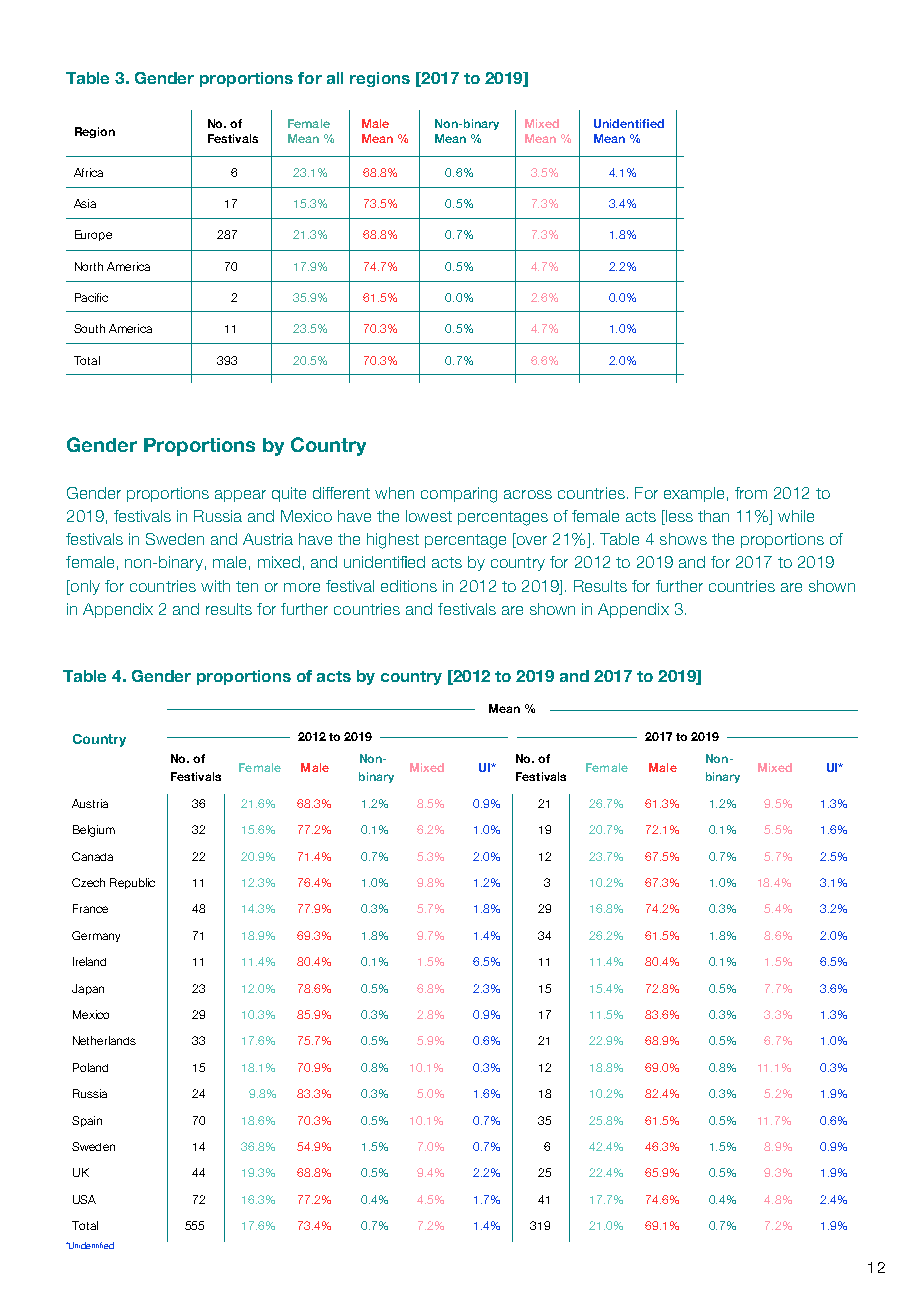 The height and width of the screenshot is (1308, 924). What do you see at coordinates (87, 1121) in the screenshot?
I see `Spain` at bounding box center [87, 1121].
